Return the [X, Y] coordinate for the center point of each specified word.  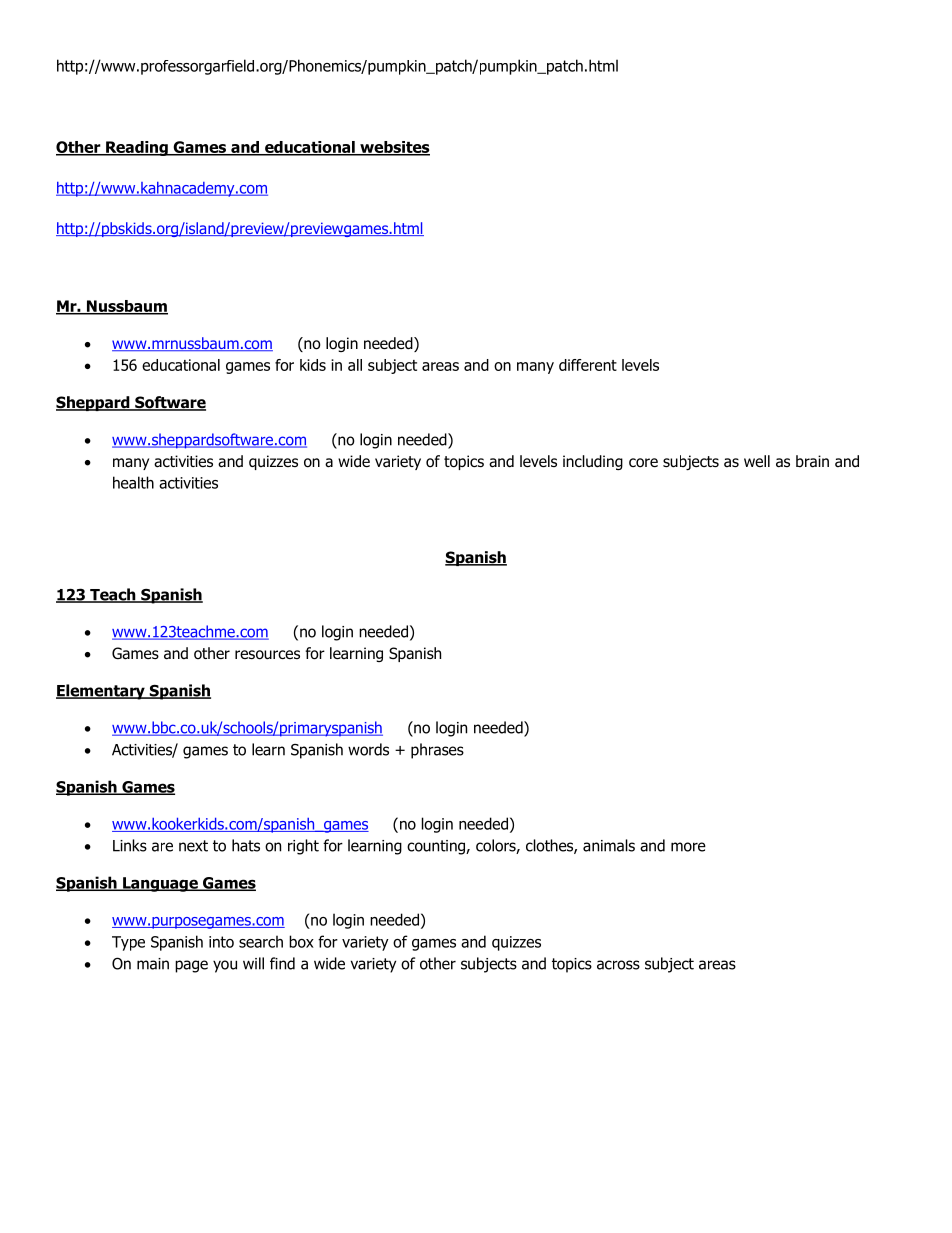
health [133, 482]
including [593, 462]
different [588, 365]
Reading [137, 148]
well [757, 461]
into [221, 942]
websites [394, 148]
